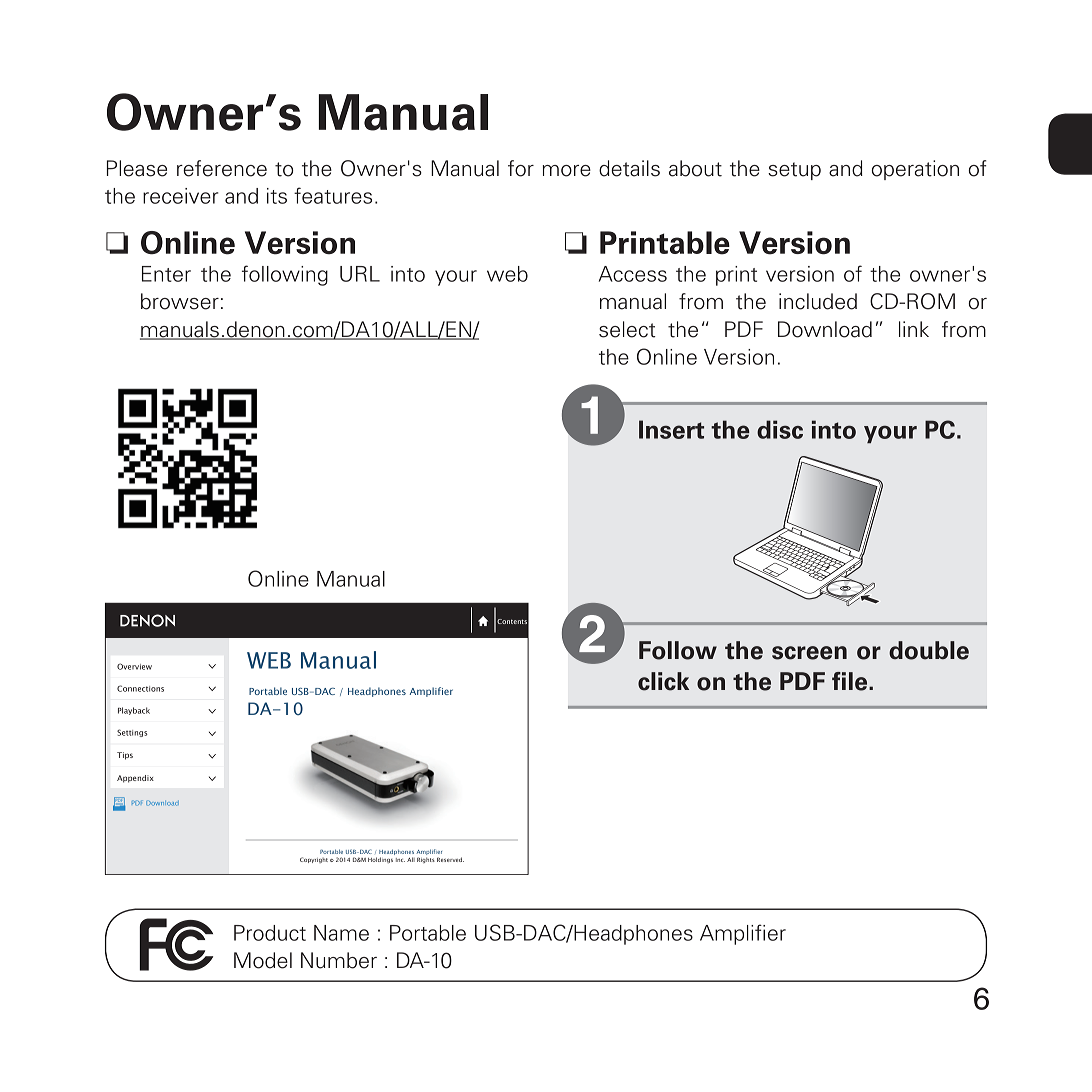 The height and width of the image is (1092, 1092). What do you see at coordinates (521, 168) in the image?
I see `for` at bounding box center [521, 168].
